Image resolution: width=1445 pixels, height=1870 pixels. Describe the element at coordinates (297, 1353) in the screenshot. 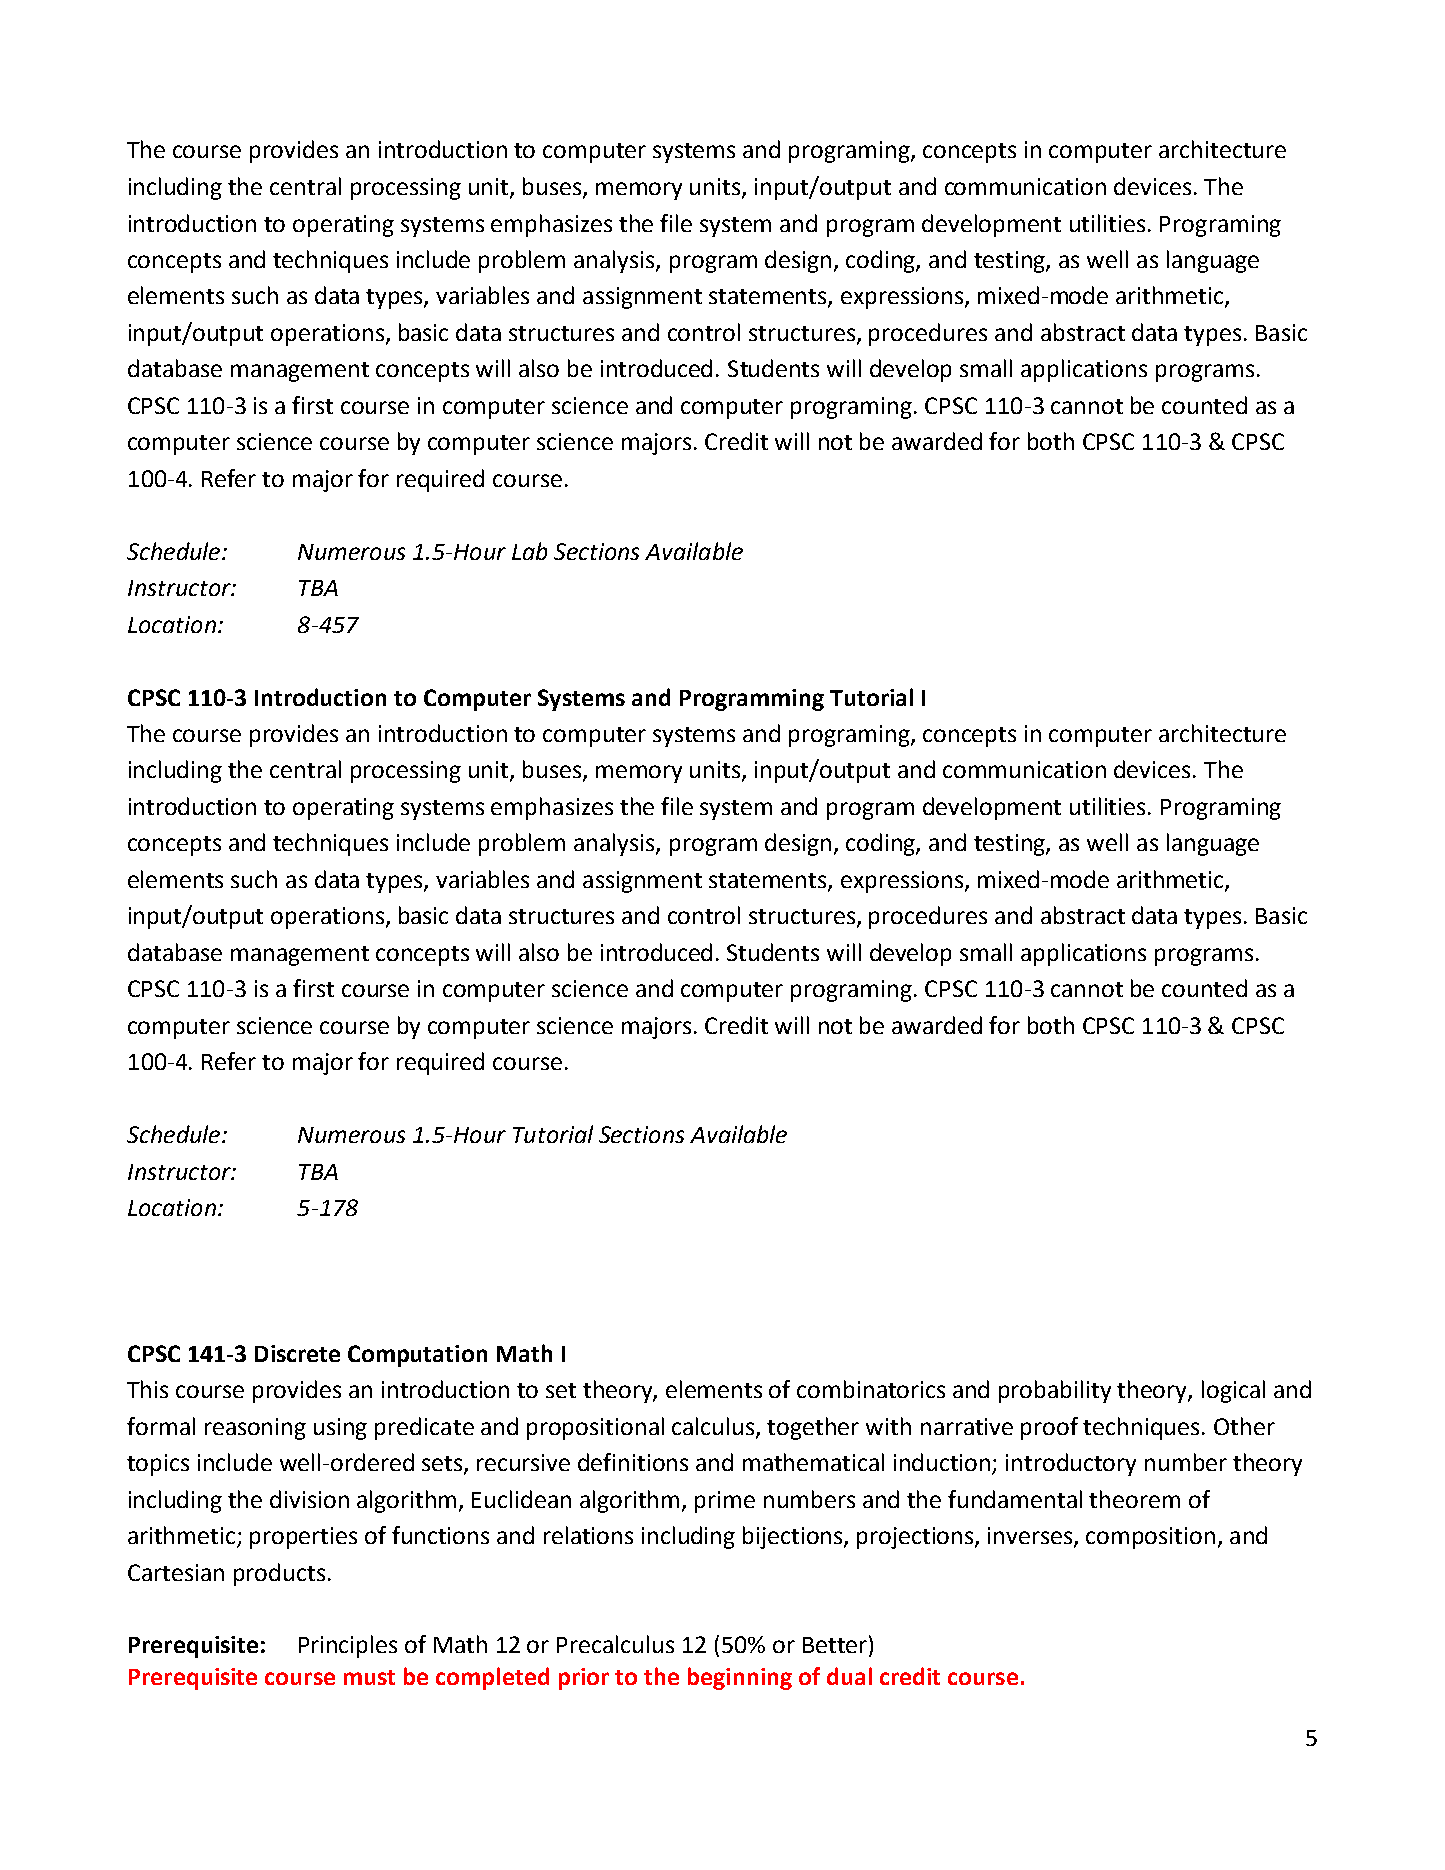

I see `Discrete` at that location.
